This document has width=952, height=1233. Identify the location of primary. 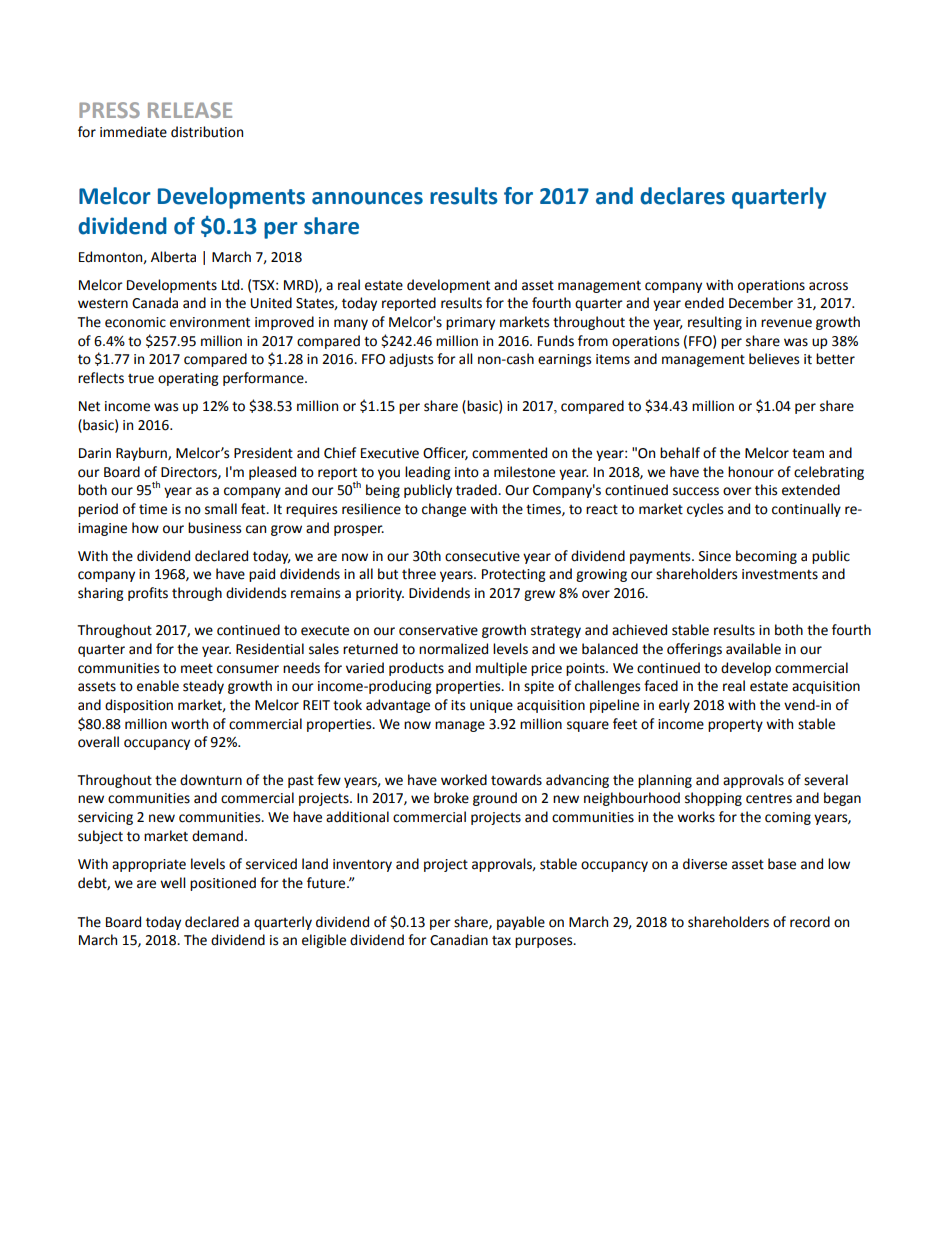
(470, 323).
